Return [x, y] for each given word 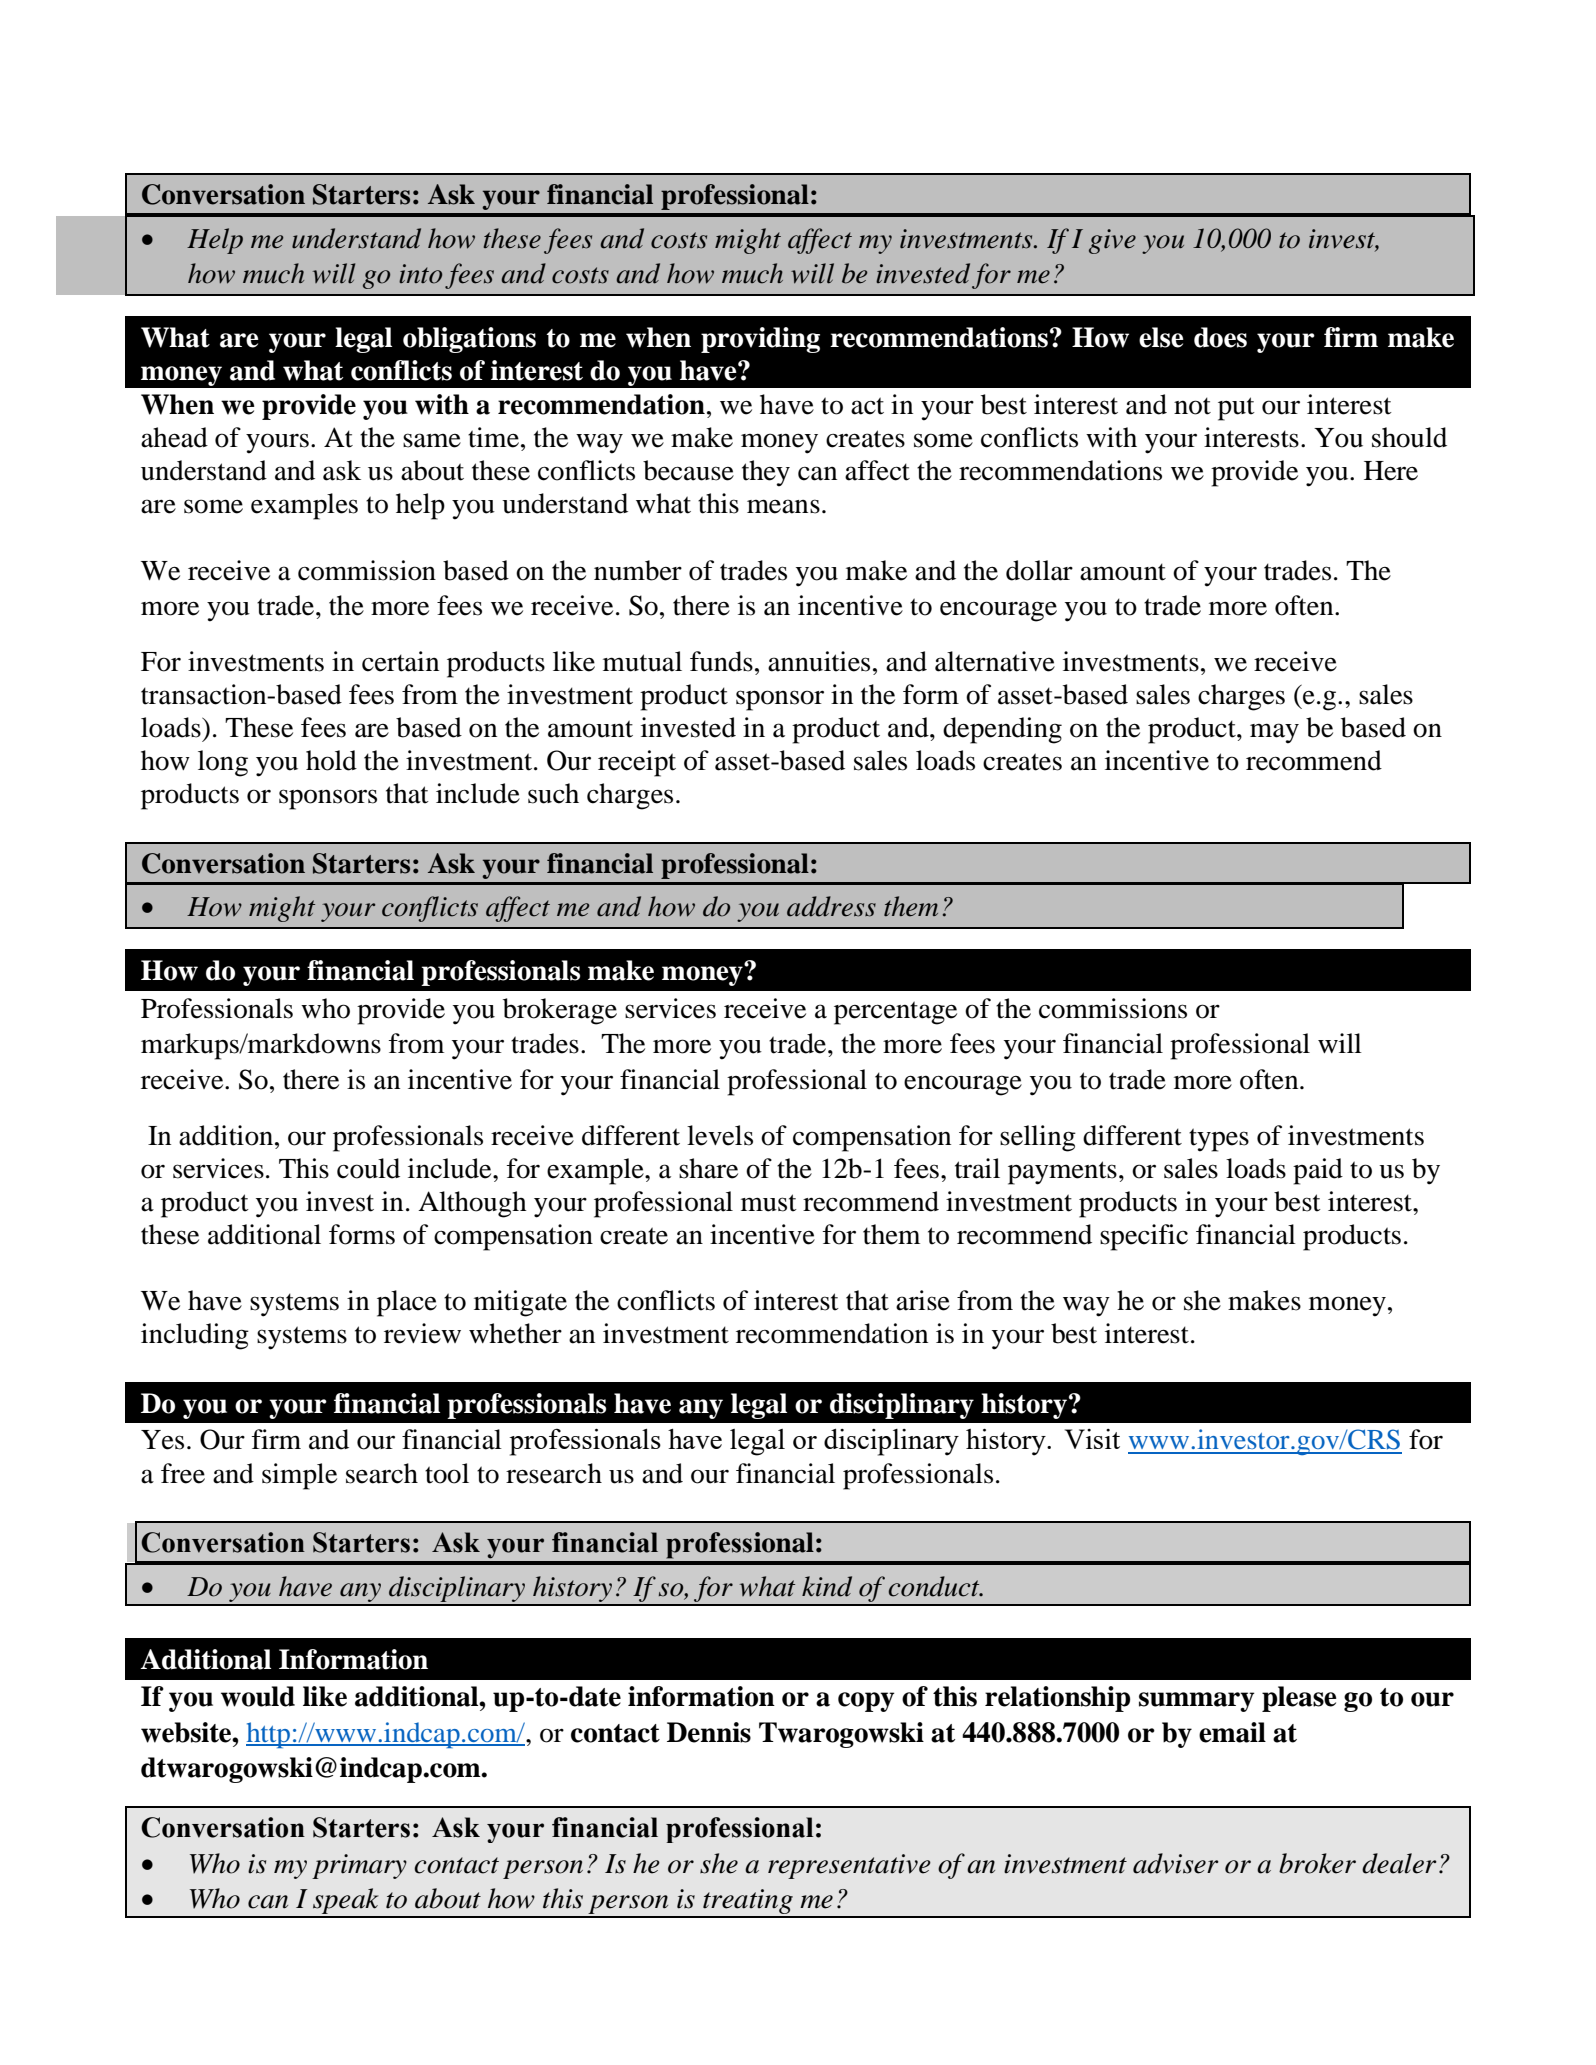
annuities [819, 661]
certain [400, 661]
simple [299, 1476]
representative [849, 1866]
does [1220, 337]
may [1274, 733]
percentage [895, 1013]
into [420, 274]
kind [827, 1586]
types [1219, 1140]
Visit [1092, 1439]
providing [760, 340]
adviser [1176, 1863]
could [368, 1168]
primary [359, 1866]
